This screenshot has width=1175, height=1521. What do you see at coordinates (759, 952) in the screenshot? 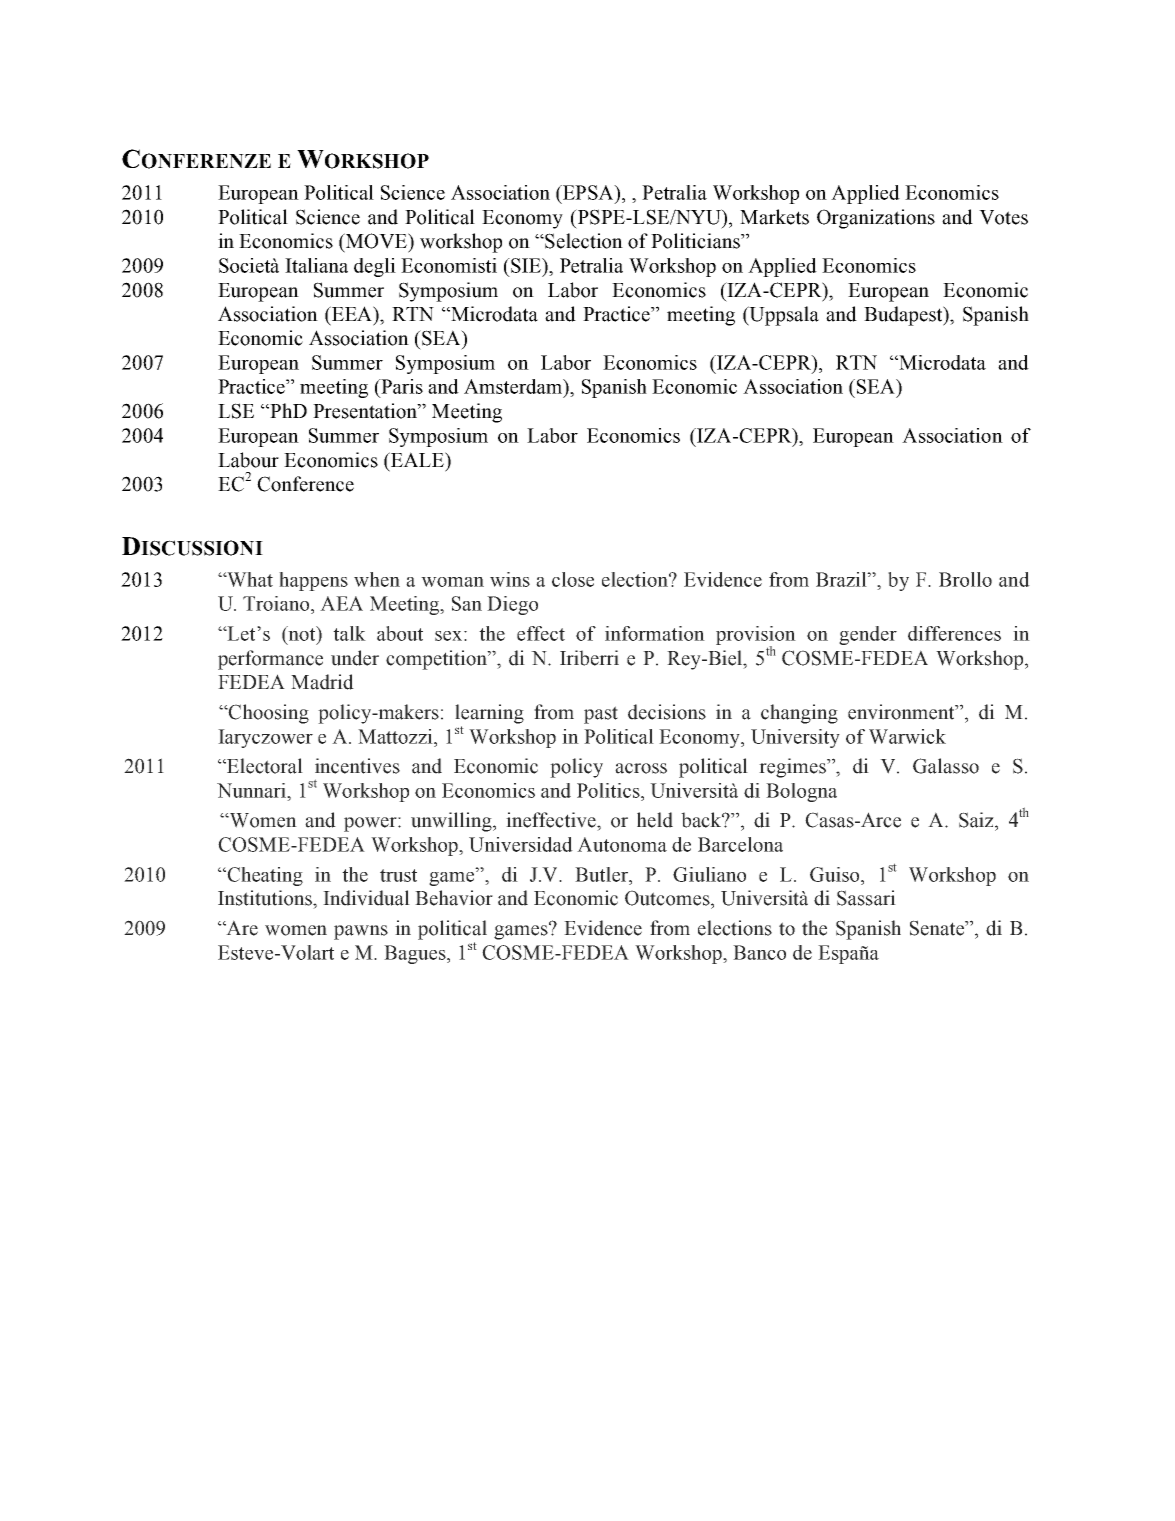
I see `Banco` at bounding box center [759, 952].
